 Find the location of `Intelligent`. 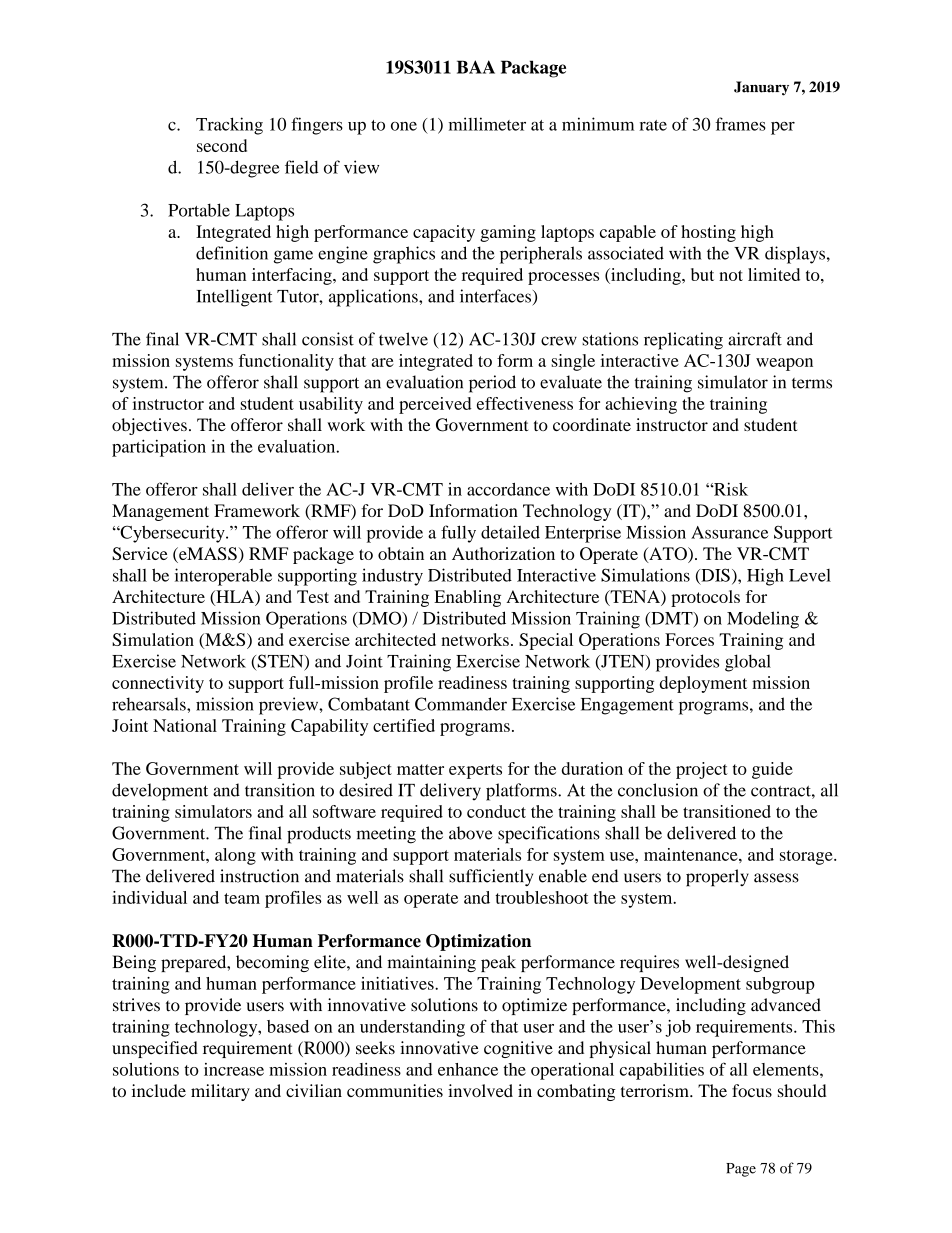

Intelligent is located at coordinates (235, 298).
